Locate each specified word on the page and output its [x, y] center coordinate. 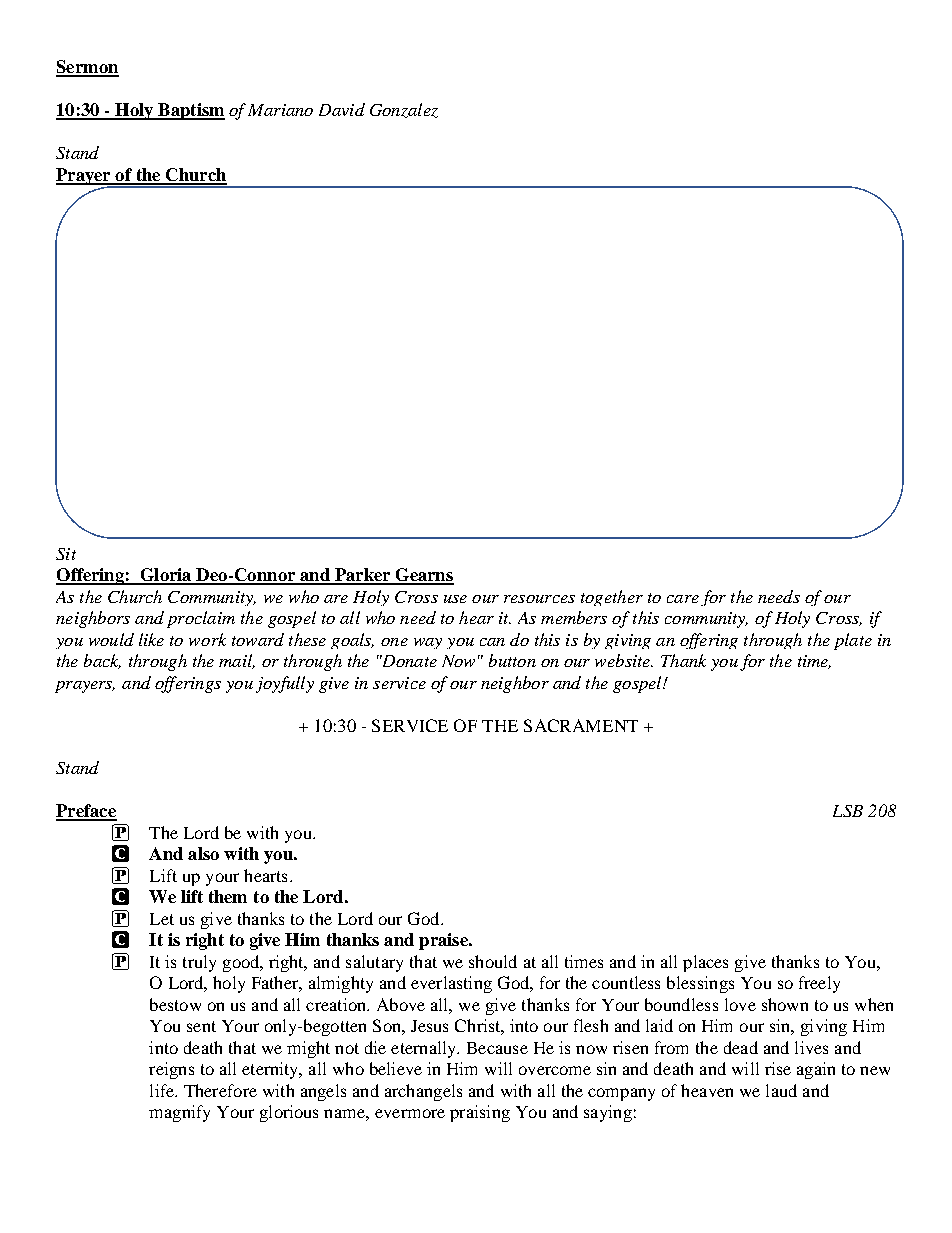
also [203, 853]
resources [539, 599]
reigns [171, 1070]
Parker [362, 576]
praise [444, 941]
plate [853, 641]
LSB [848, 811]
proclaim [201, 619]
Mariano [280, 110]
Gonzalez [404, 110]
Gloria [166, 576]
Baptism [190, 111]
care [683, 599]
